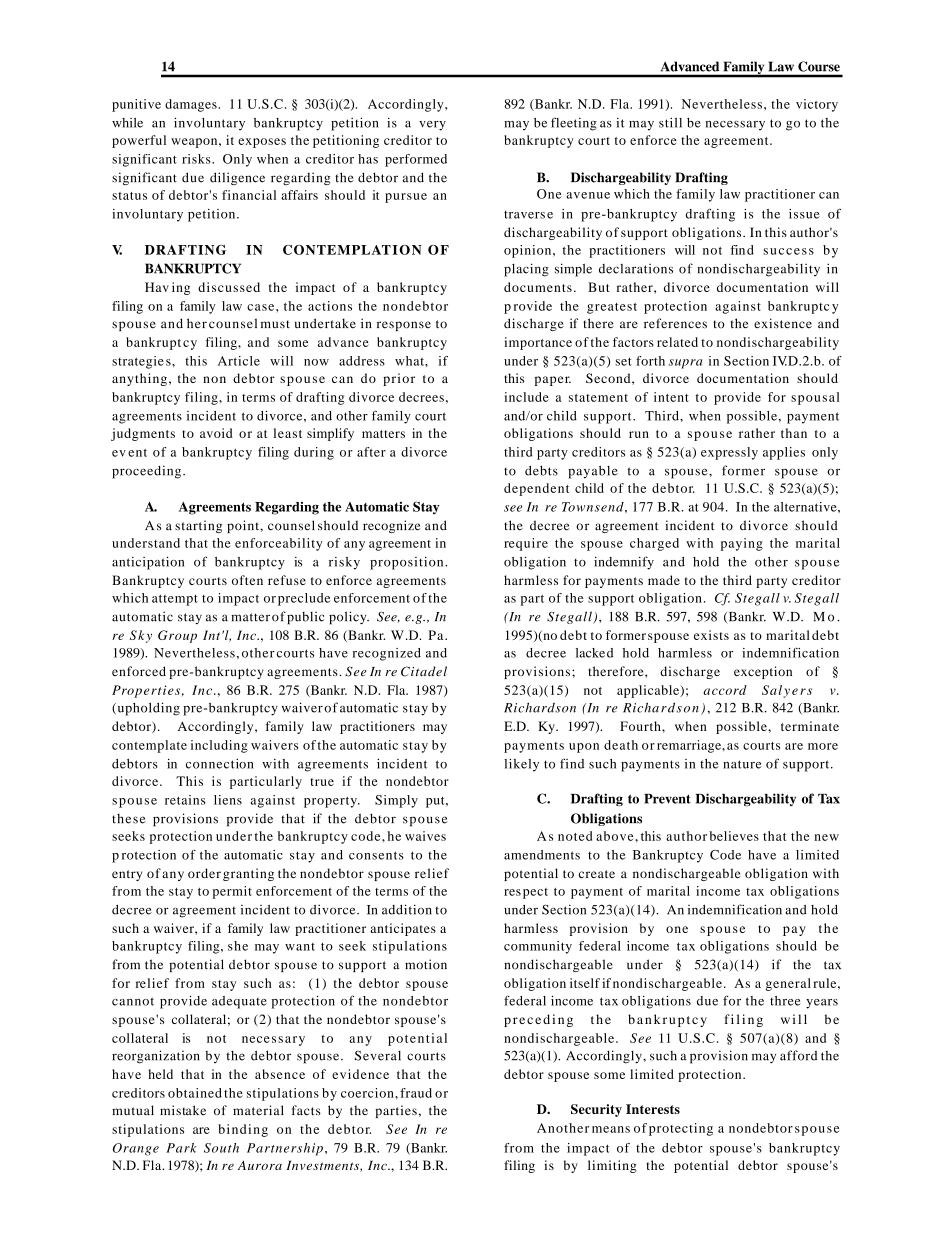 The height and width of the screenshot is (1233, 952). What do you see at coordinates (817, 105) in the screenshot?
I see `victory` at bounding box center [817, 105].
